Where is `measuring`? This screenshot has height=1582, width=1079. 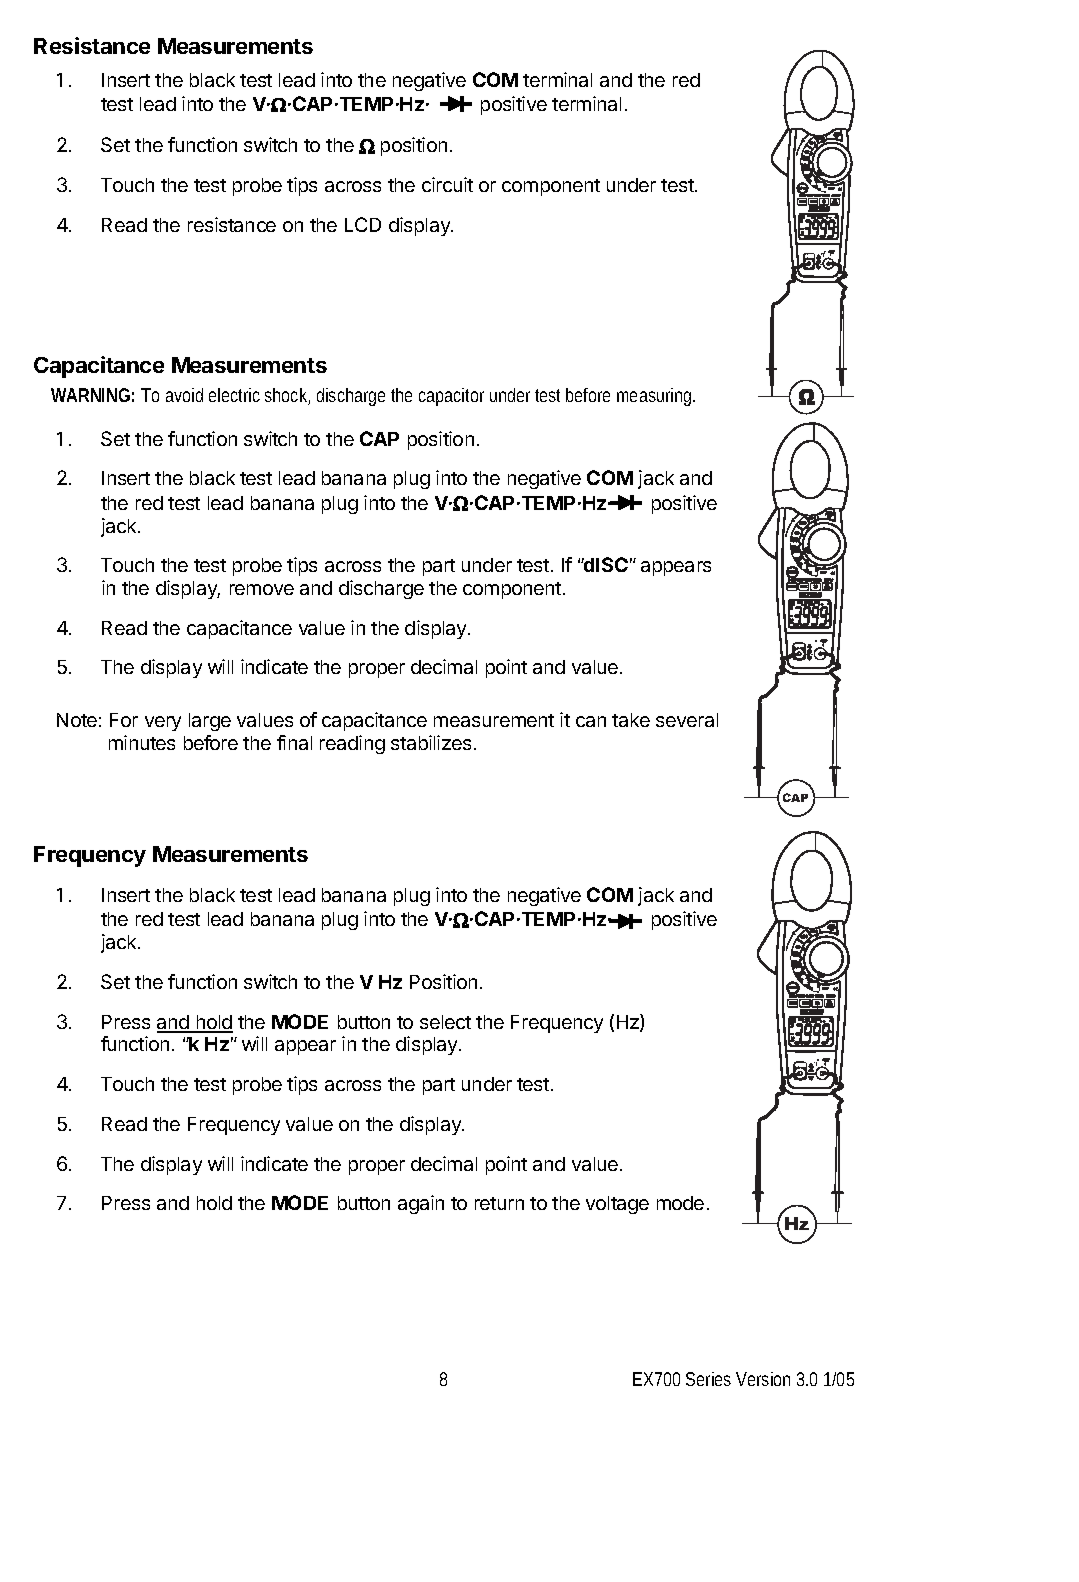 measuring is located at coordinates (656, 397).
